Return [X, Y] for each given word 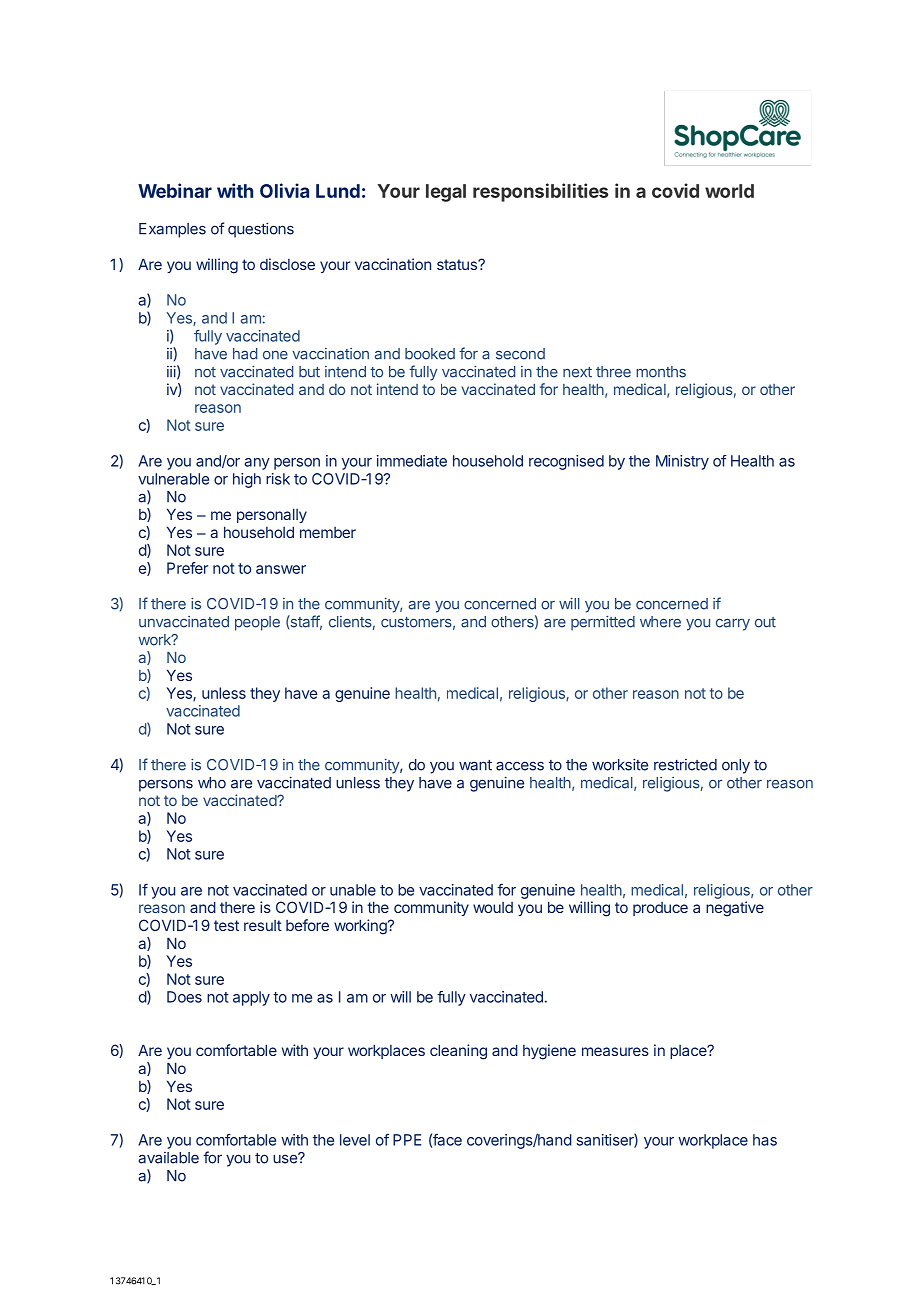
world [729, 191]
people [257, 623]
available [168, 1158]
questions [261, 230]
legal [446, 193]
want [475, 765]
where [660, 622]
